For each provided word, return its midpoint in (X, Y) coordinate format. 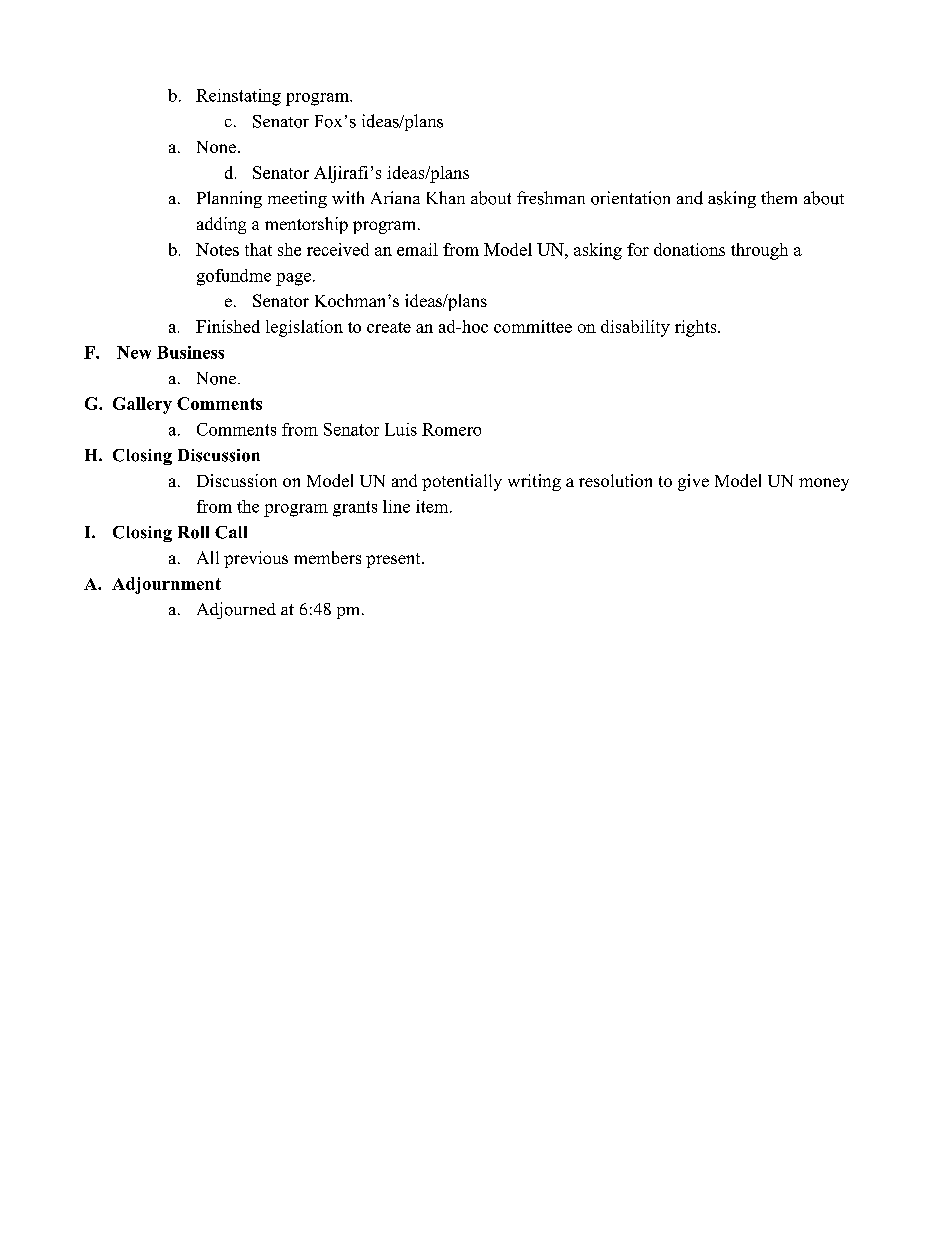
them (779, 197)
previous (256, 559)
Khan (446, 197)
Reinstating (238, 97)
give (693, 482)
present (394, 560)
